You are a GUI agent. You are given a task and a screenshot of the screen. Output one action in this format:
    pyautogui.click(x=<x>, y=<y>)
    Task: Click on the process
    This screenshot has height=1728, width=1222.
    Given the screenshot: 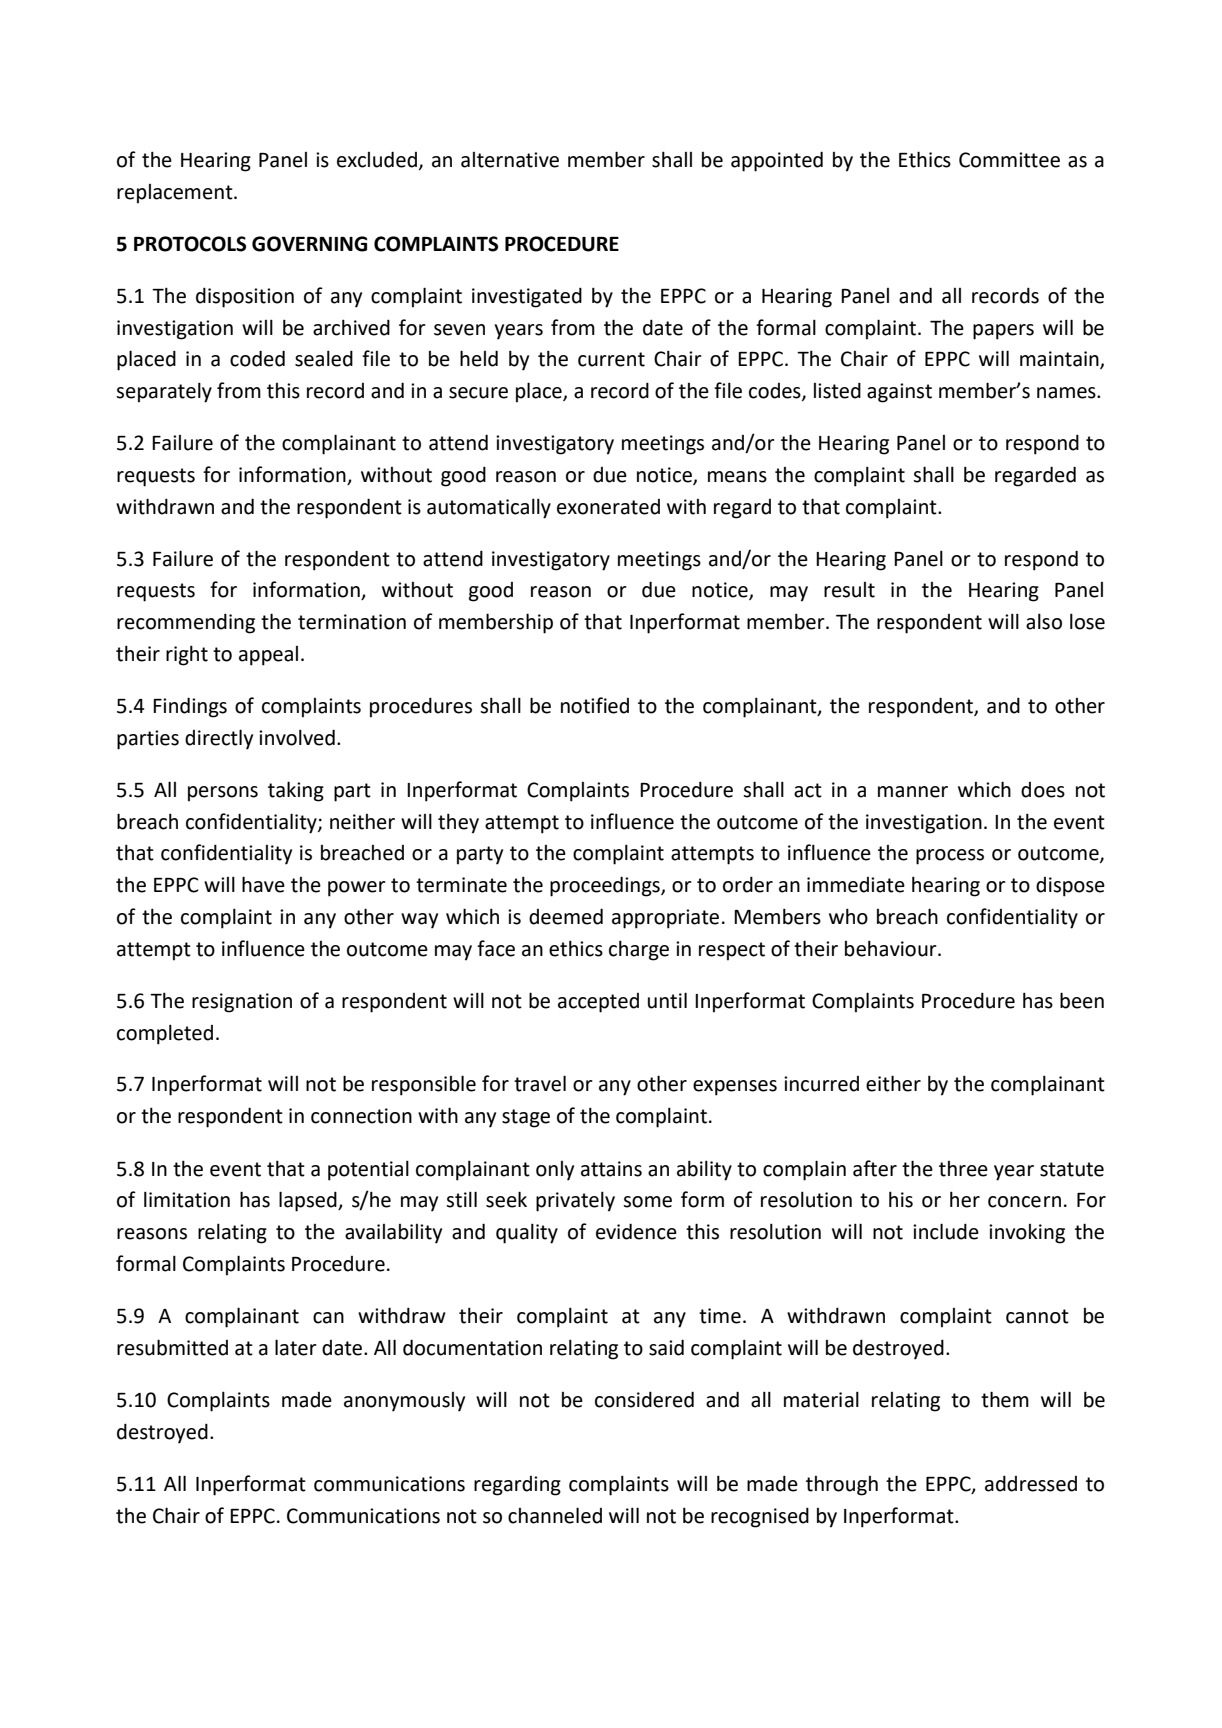 What is the action you would take?
    pyautogui.click(x=950, y=857)
